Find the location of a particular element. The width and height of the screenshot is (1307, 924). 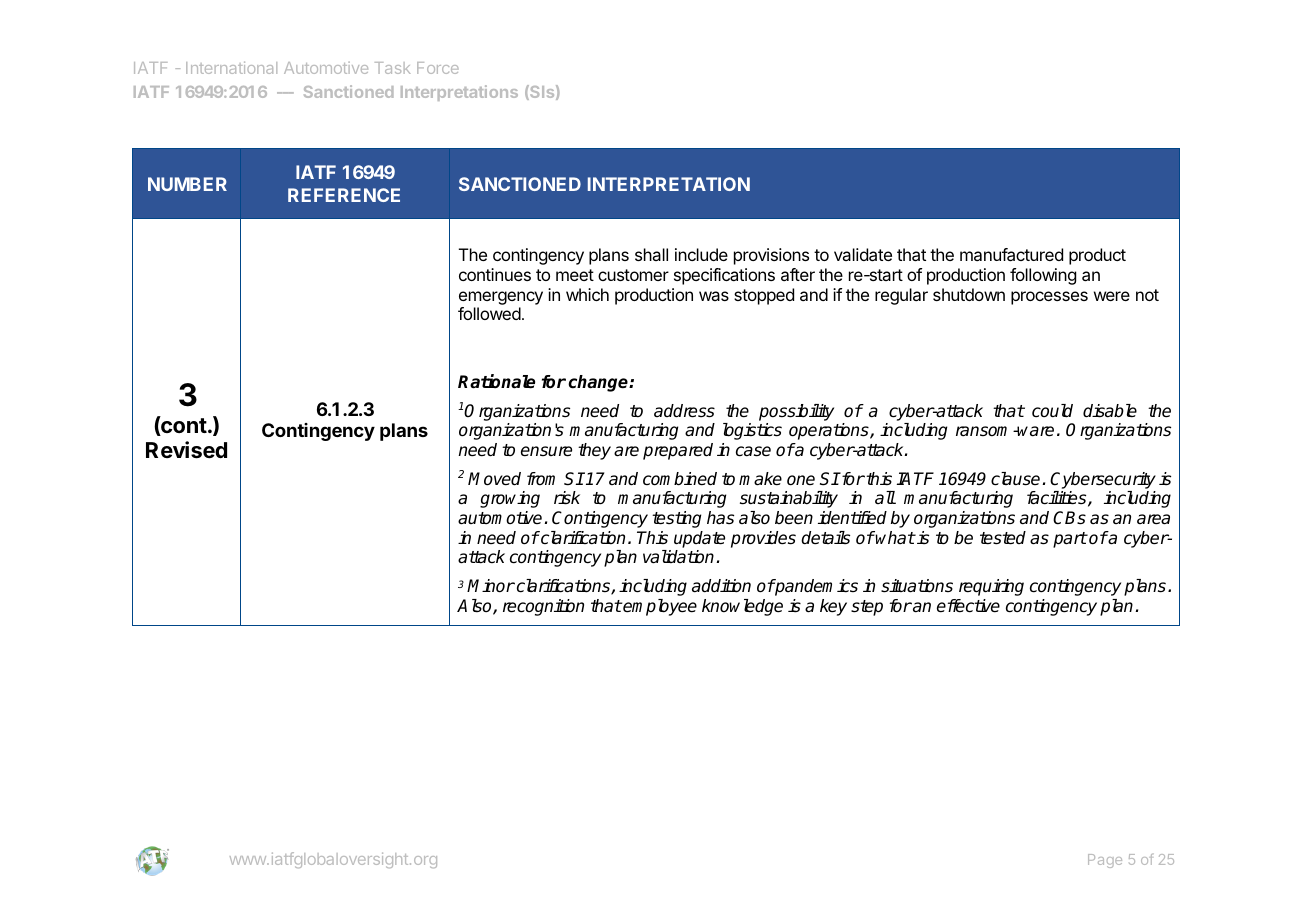

effective is located at coordinates (968, 606).
